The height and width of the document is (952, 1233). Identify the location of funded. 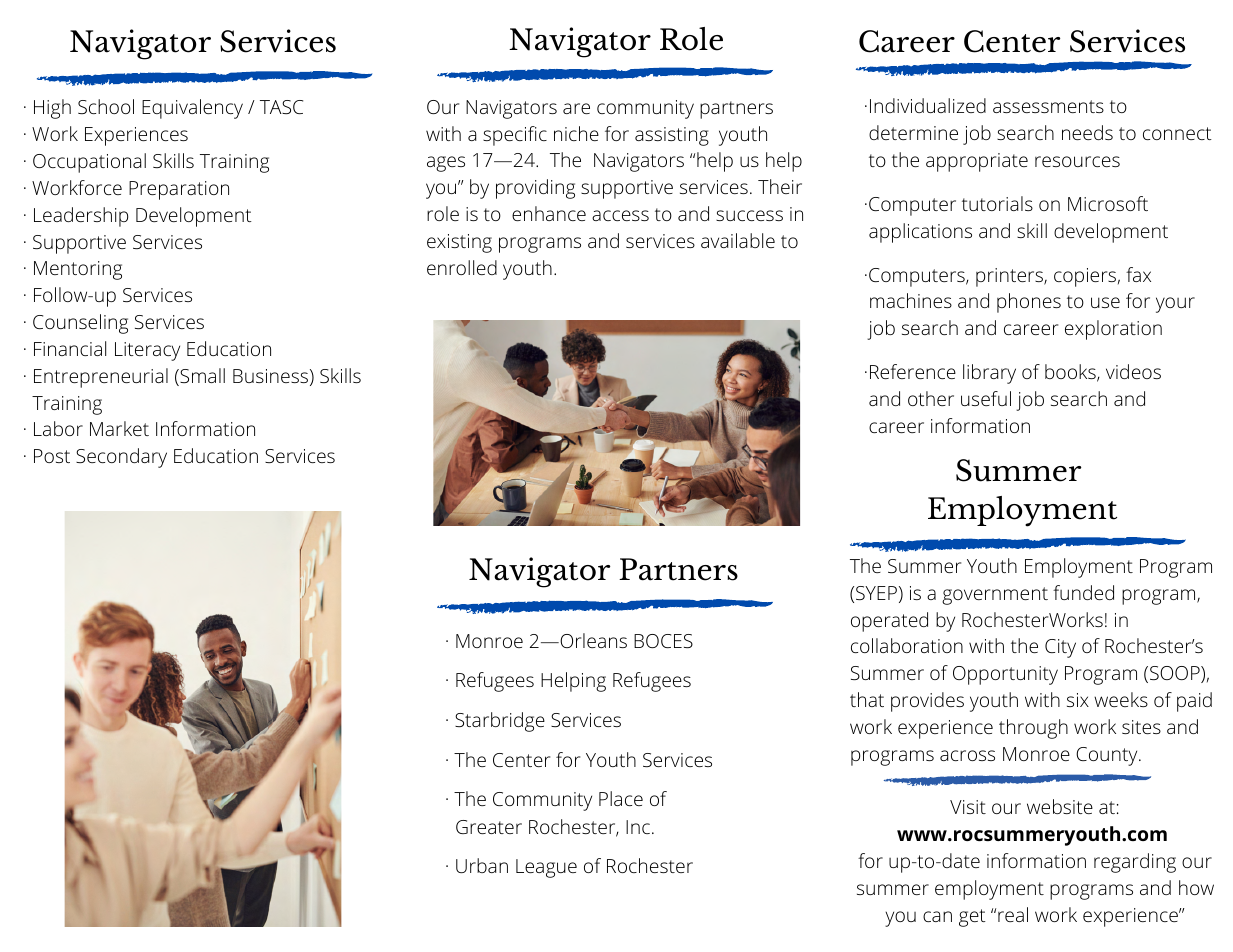
(1083, 592).
